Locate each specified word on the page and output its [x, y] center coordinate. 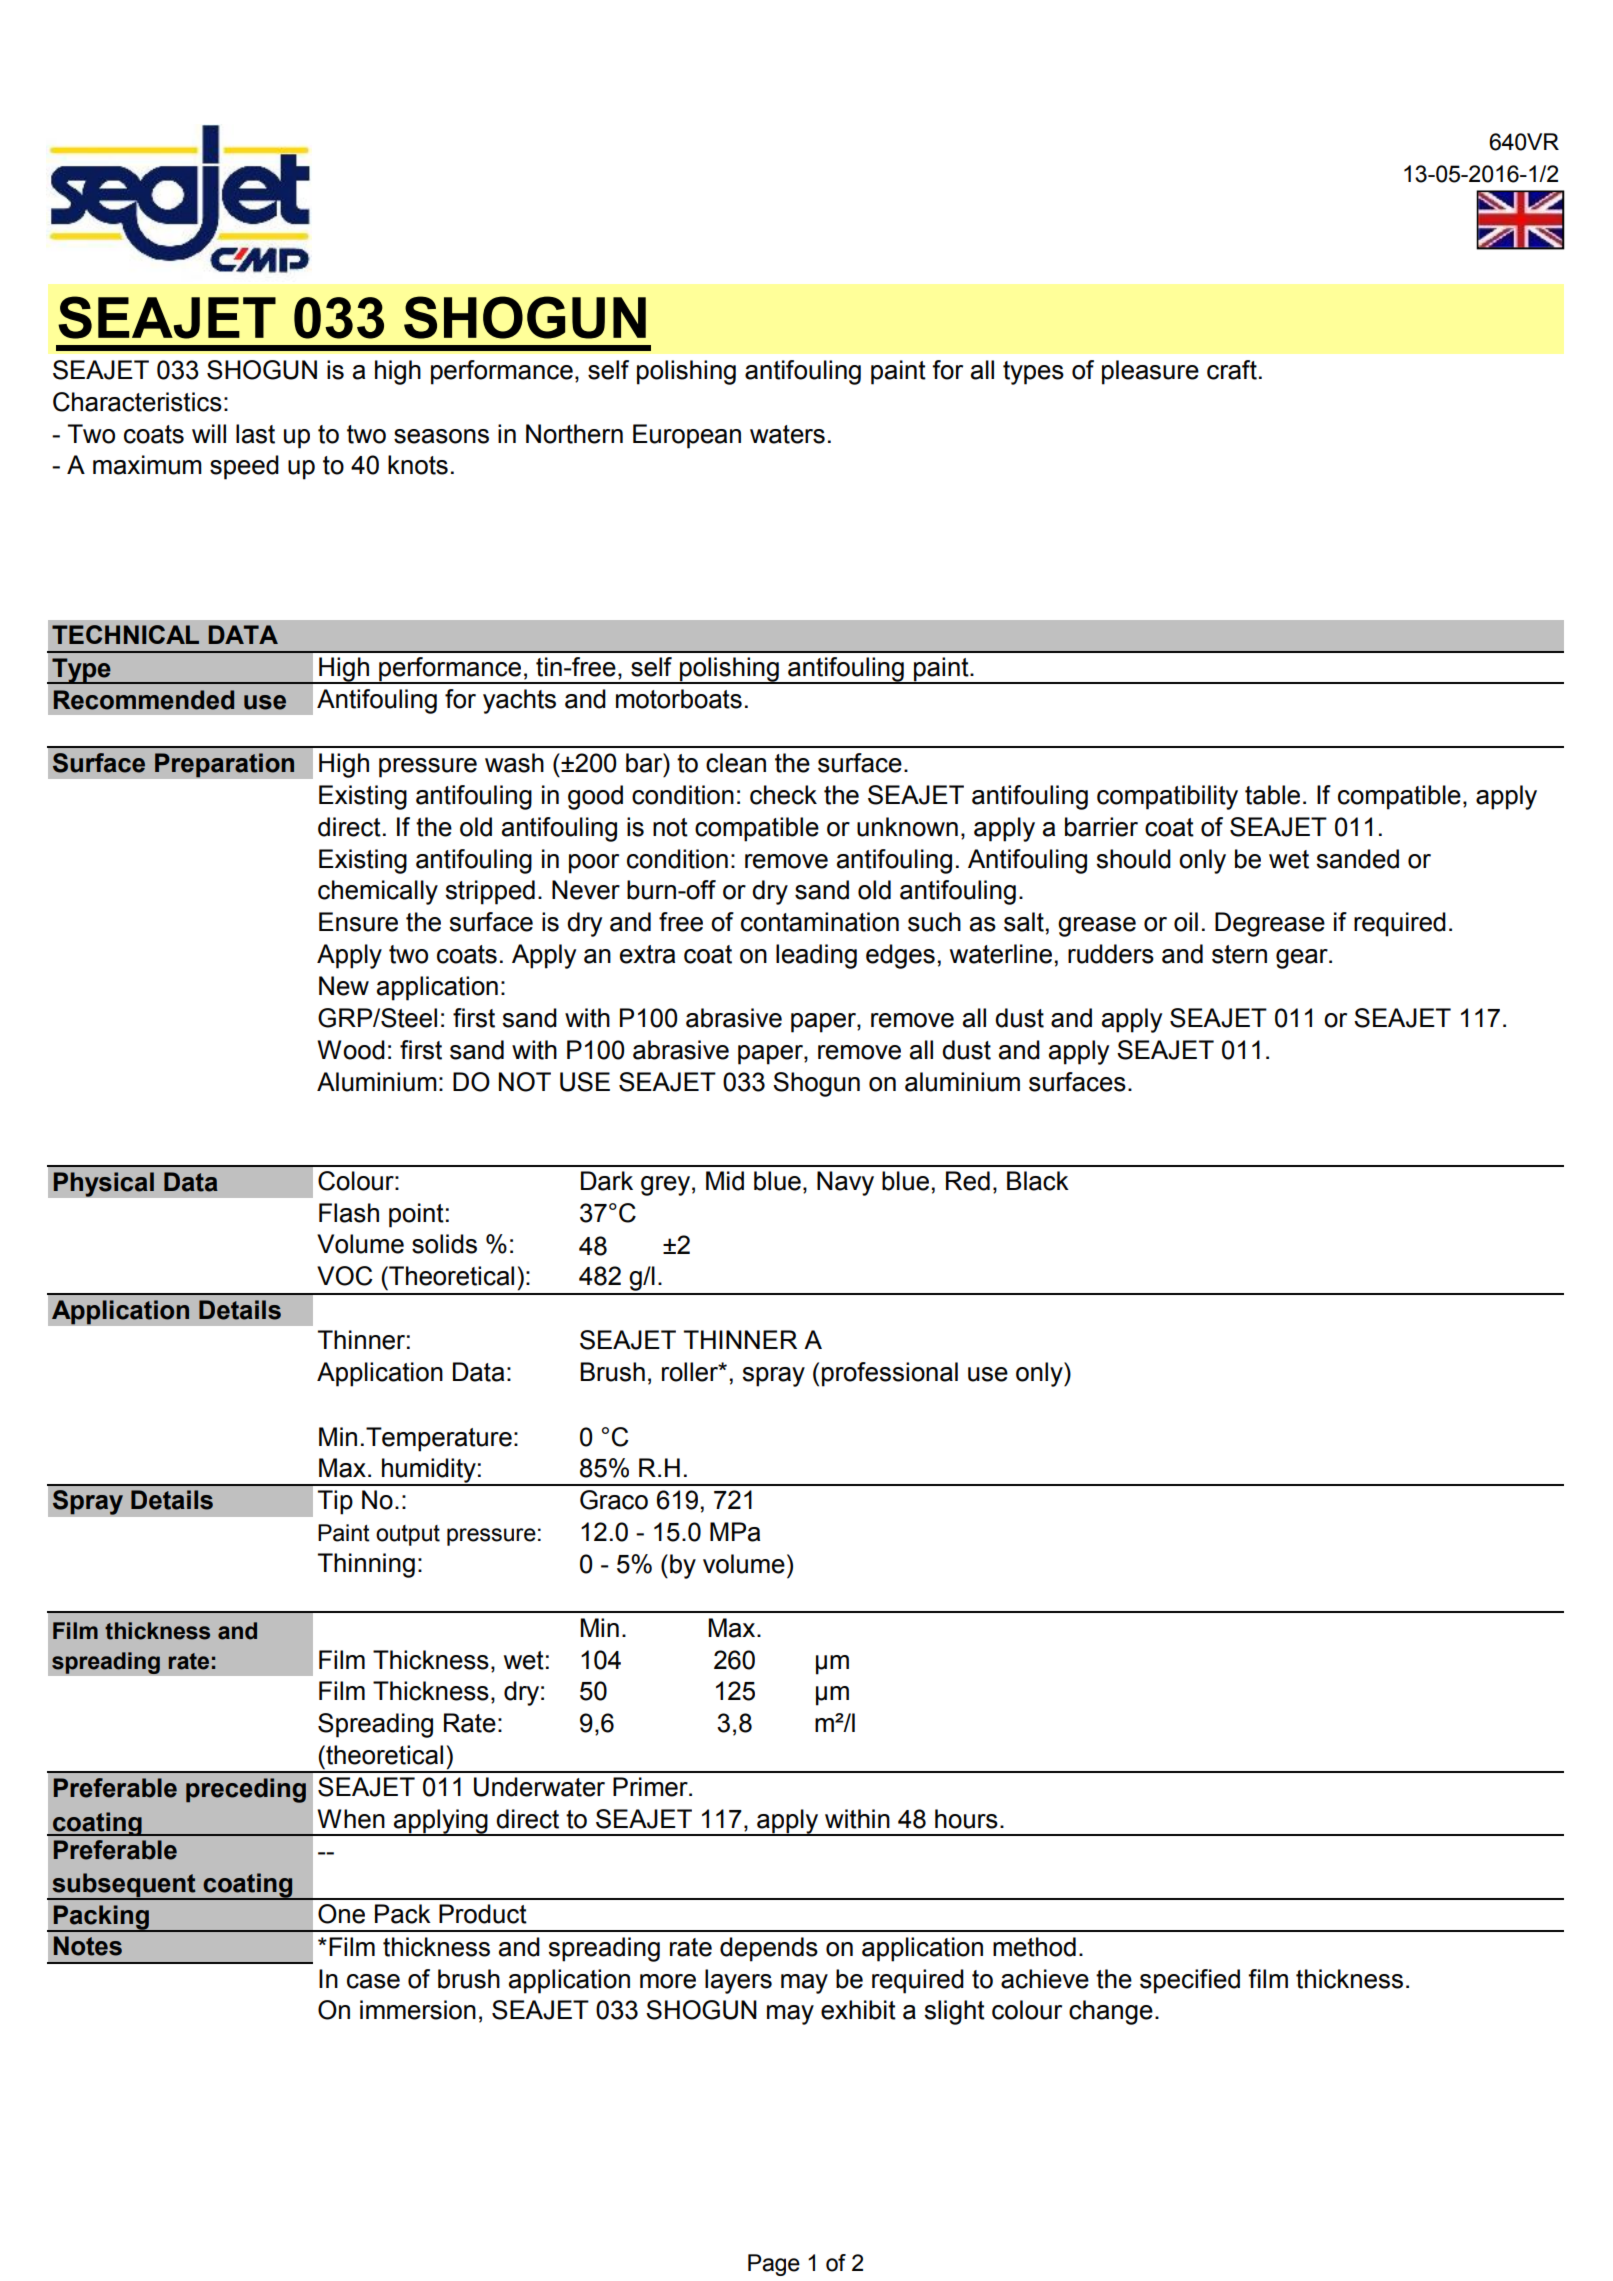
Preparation [225, 765]
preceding [246, 1790]
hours [966, 1819]
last [255, 434]
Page [774, 2265]
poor [594, 864]
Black [1038, 1181]
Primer [651, 1787]
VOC [344, 1276]
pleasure [1150, 372]
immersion [418, 2010]
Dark [607, 1181]
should [1133, 859]
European [687, 436]
